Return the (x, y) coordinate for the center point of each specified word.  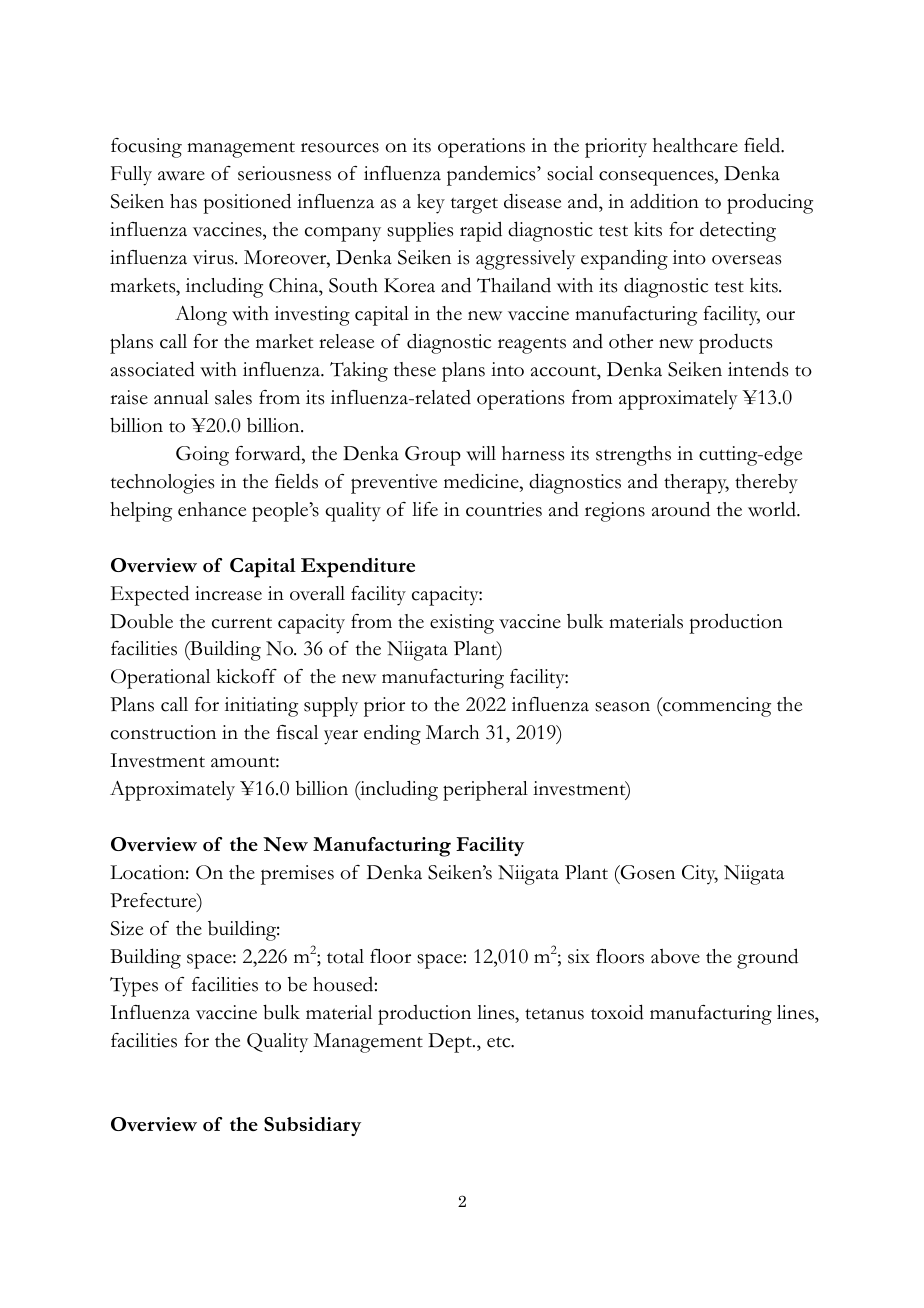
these (415, 369)
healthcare (695, 145)
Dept (451, 1043)
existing (462, 624)
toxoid (617, 1012)
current (242, 623)
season (622, 707)
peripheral (485, 791)
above (675, 956)
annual (181, 397)
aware (181, 176)
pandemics (492, 175)
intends (758, 369)
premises (297, 875)
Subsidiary (312, 1126)
